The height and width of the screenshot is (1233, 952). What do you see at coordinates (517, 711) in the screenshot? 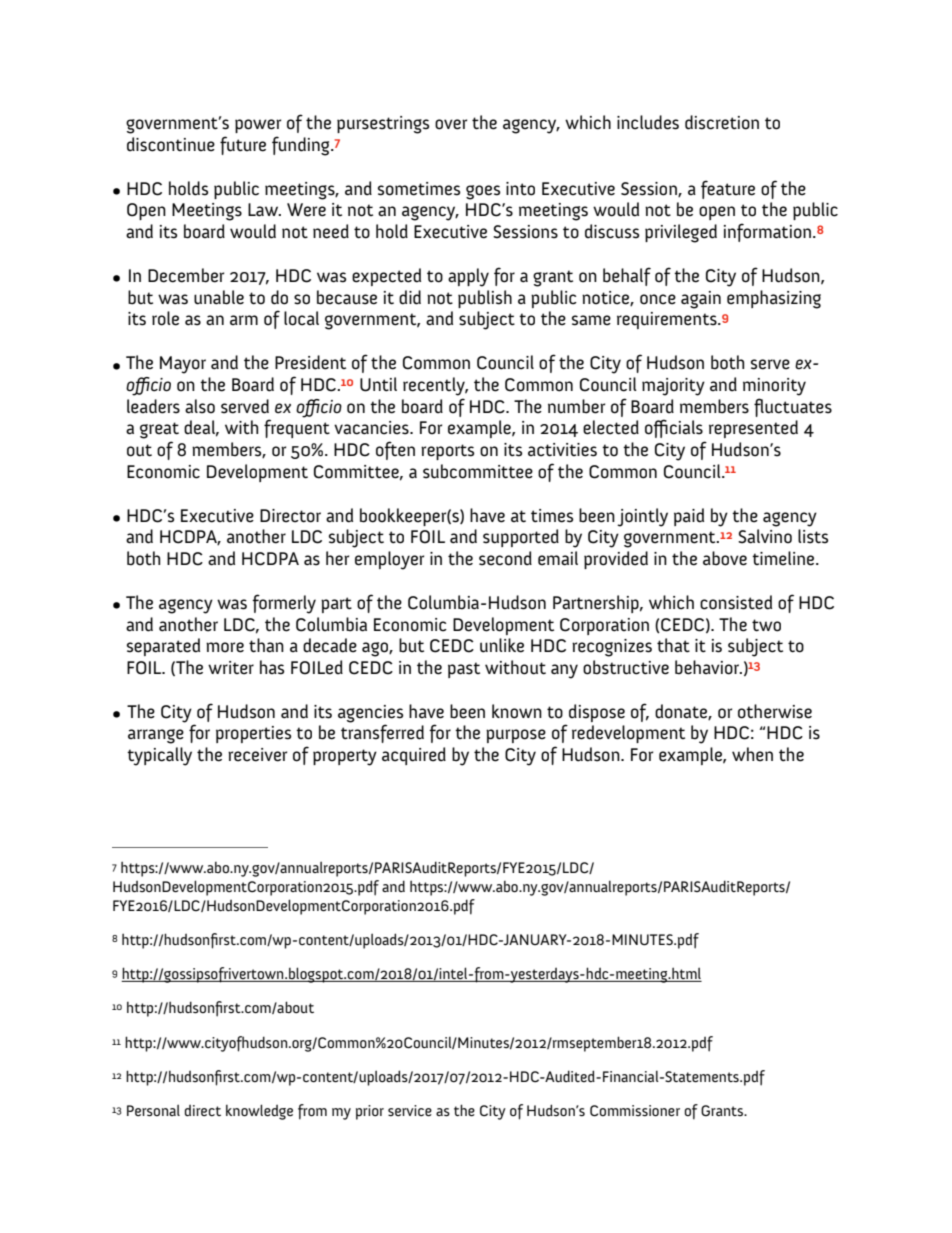
I see `known` at bounding box center [517, 711].
